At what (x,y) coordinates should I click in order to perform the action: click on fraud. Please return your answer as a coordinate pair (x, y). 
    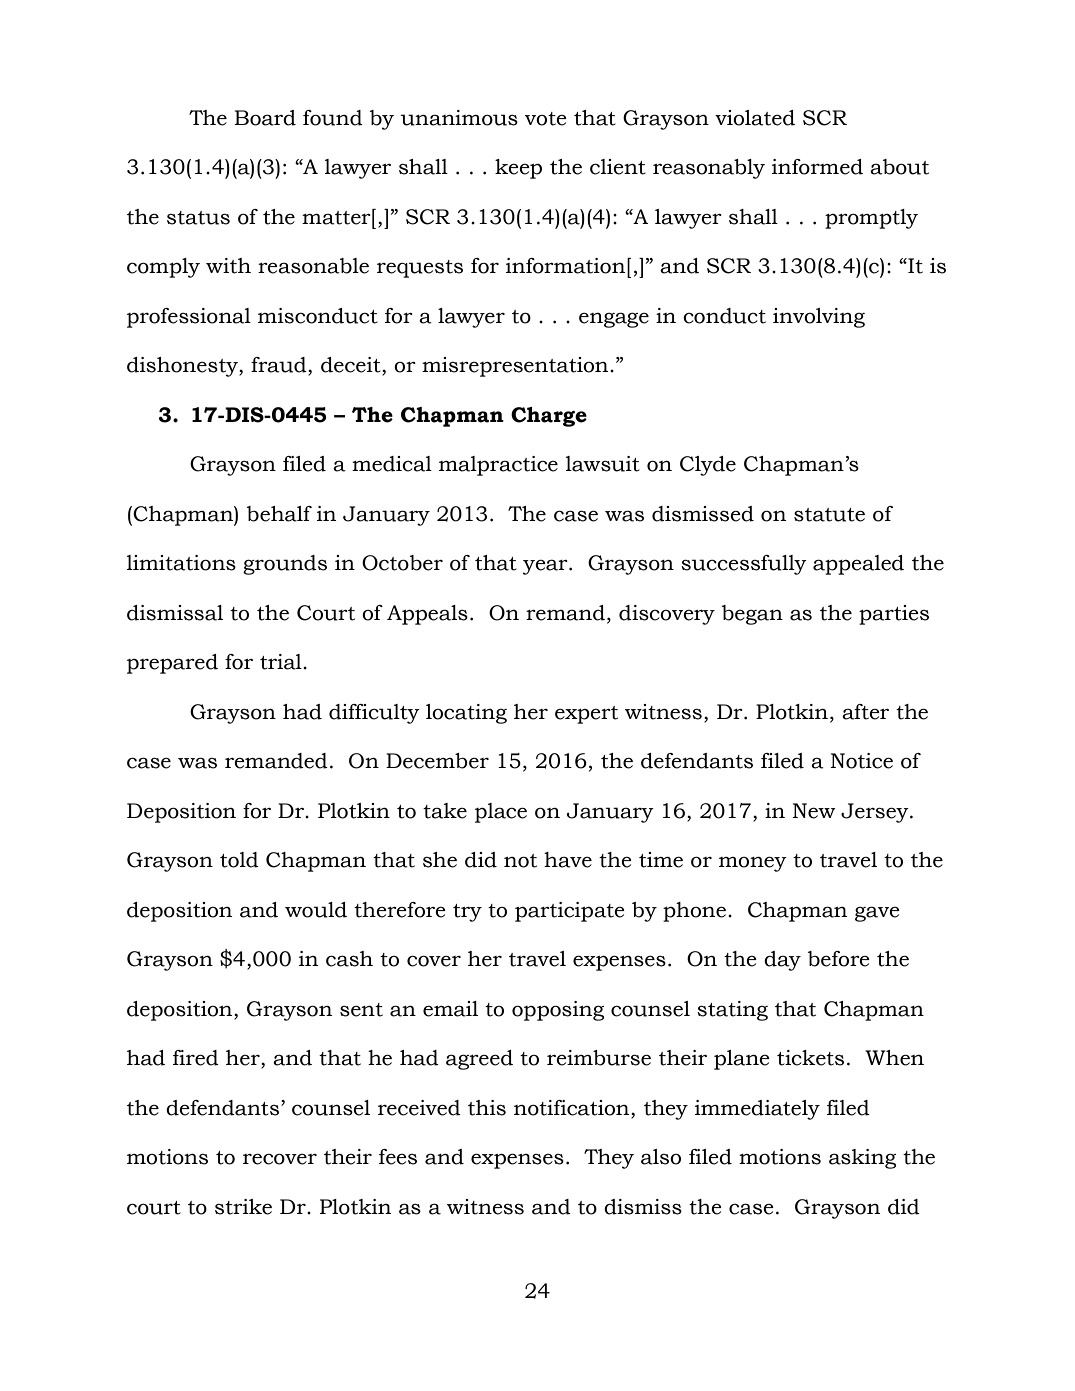
    Looking at the image, I should click on (280, 366).
